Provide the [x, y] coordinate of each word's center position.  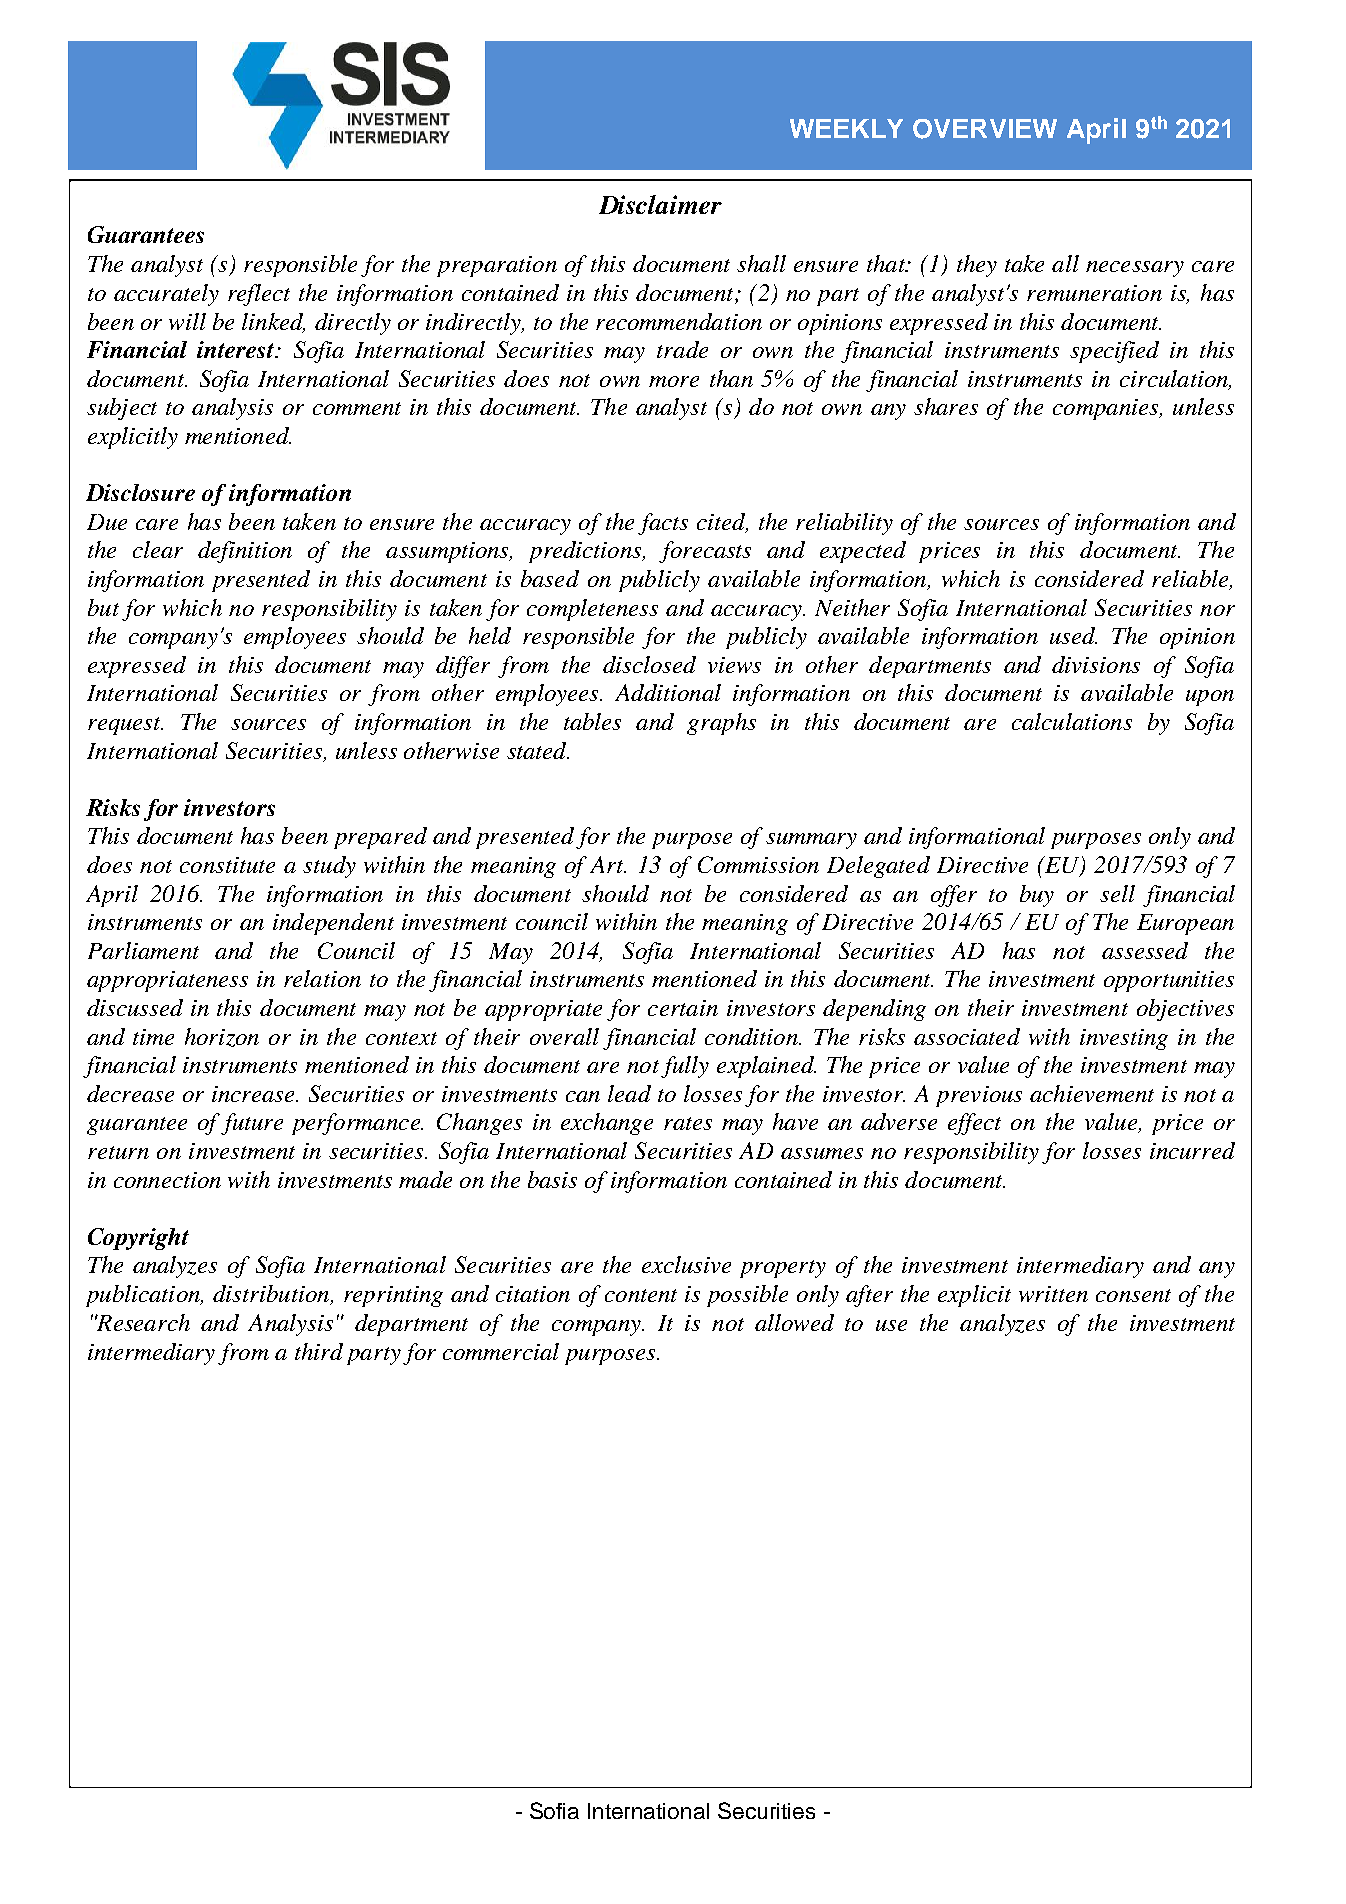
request [125, 726]
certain [683, 1008]
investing [1124, 1039]
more [674, 381]
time [153, 1037]
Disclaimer [660, 204]
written [1053, 1294]
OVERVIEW [985, 129]
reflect [259, 295]
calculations [1072, 721]
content [641, 1295]
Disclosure [140, 492]
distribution [272, 1295]
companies [1107, 409]
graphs [721, 724]
